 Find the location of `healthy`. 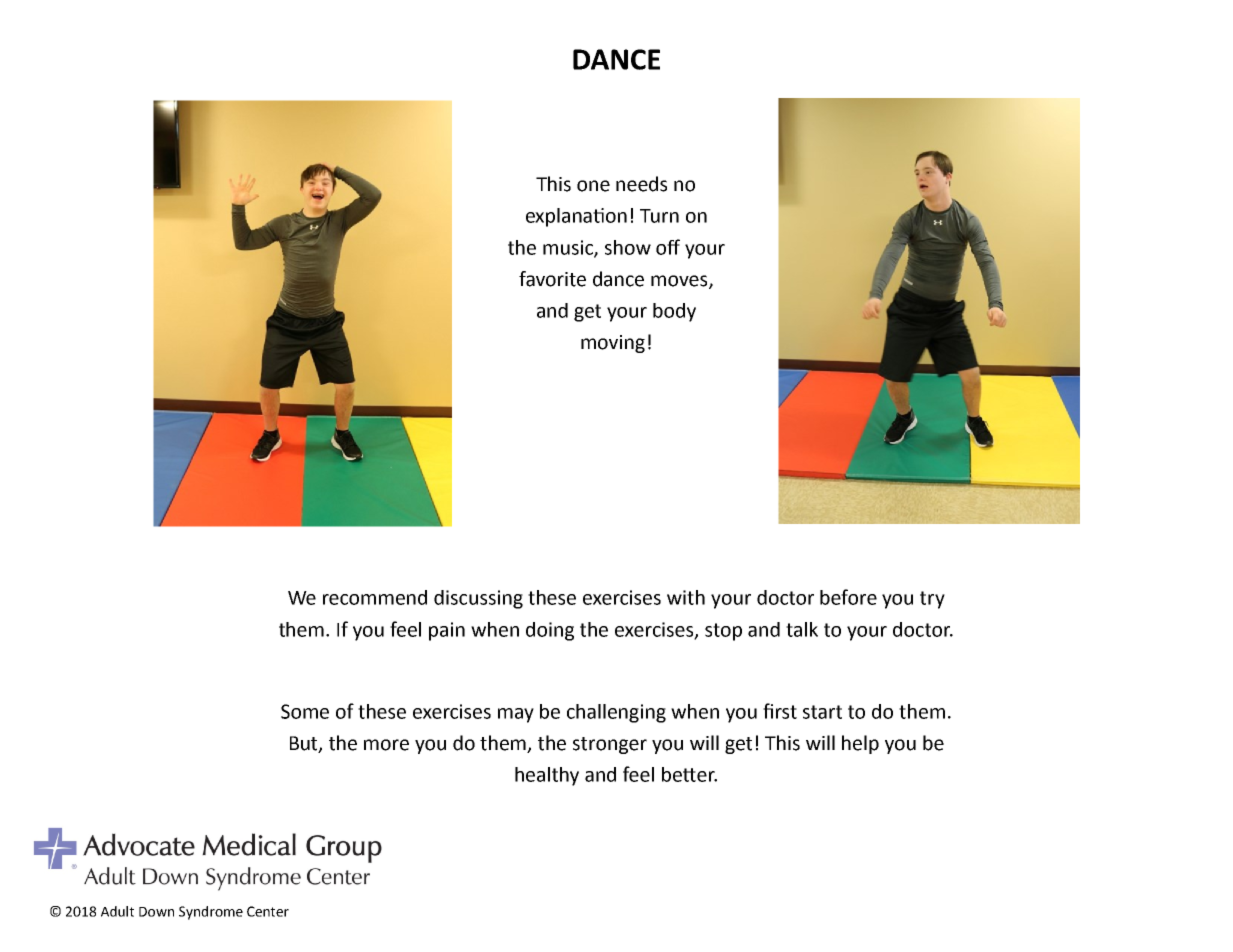

healthy is located at coordinates (547, 776).
